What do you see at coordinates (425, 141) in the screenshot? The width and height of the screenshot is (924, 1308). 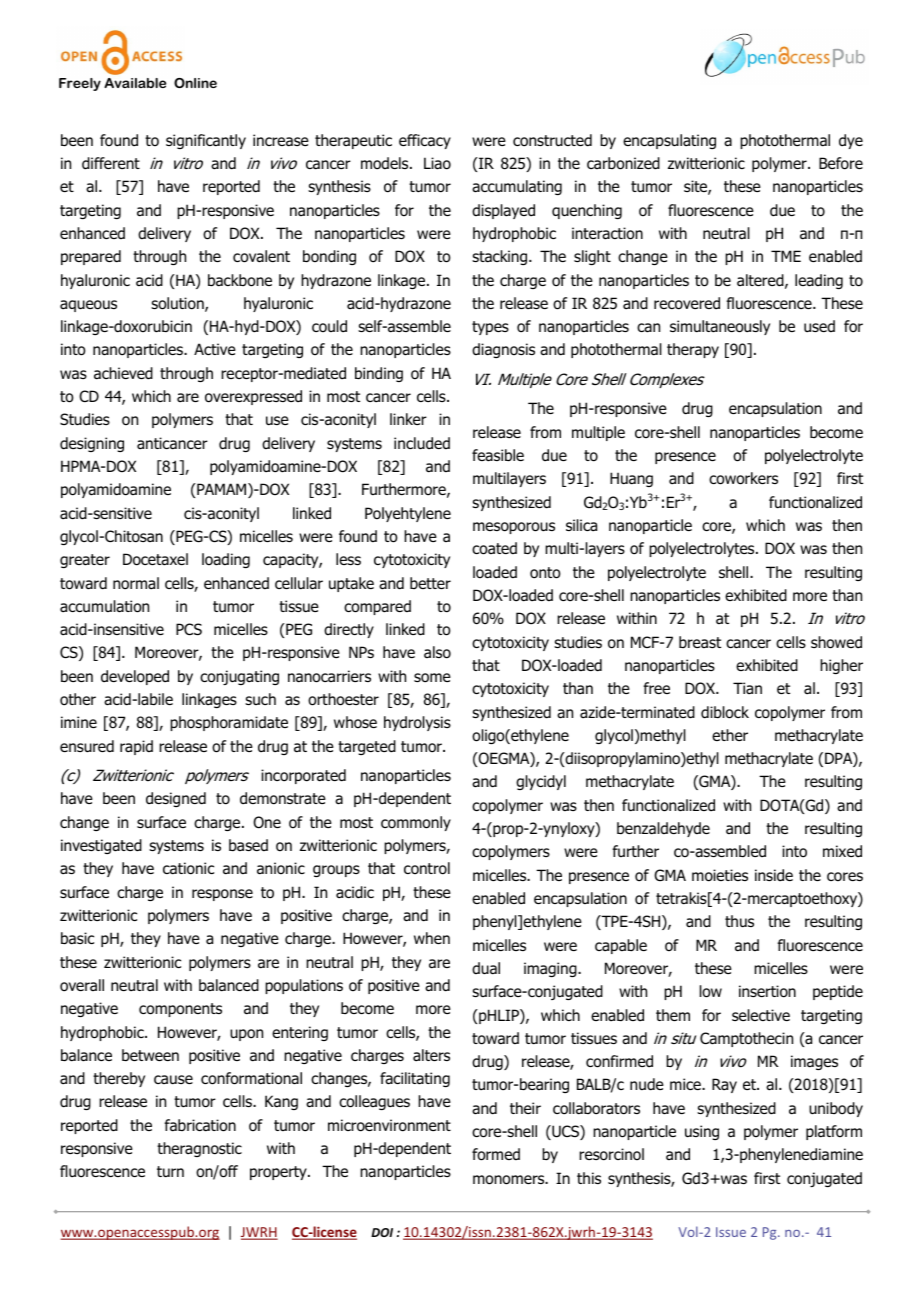 I see `efficacy` at bounding box center [425, 141].
